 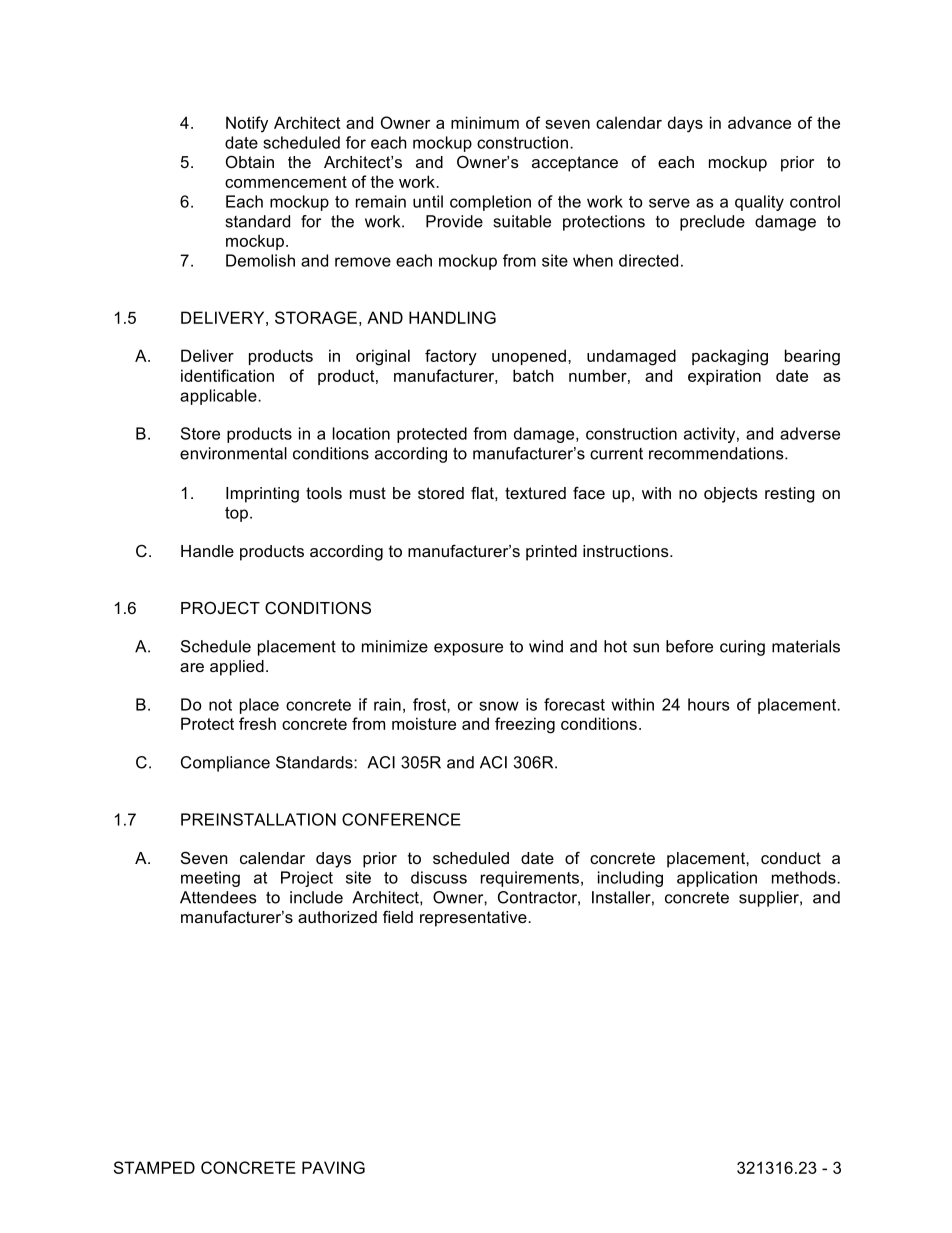 I want to click on applied, so click(x=237, y=668).
